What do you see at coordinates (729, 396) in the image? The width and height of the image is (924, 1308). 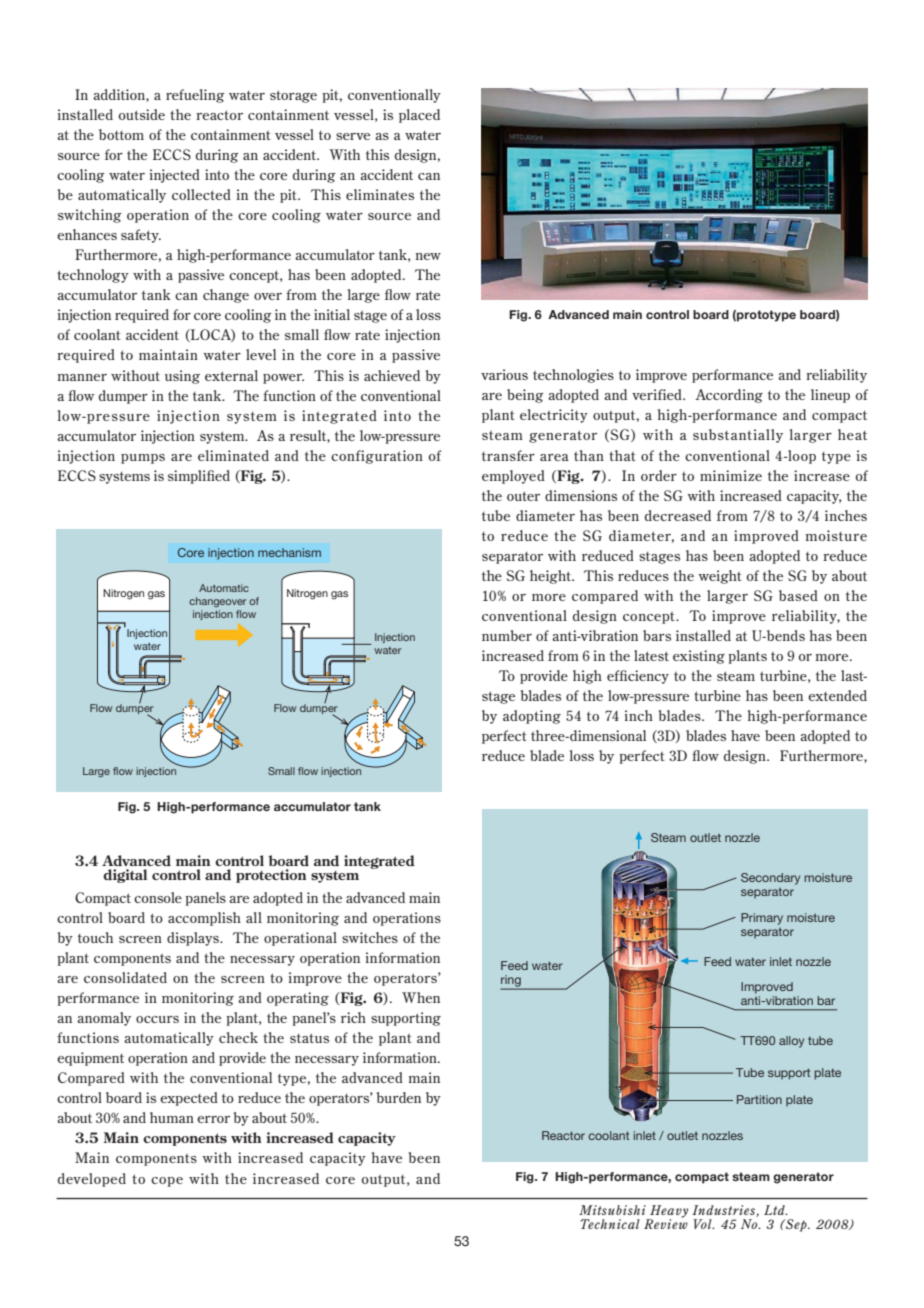 I see `According` at bounding box center [729, 396].
